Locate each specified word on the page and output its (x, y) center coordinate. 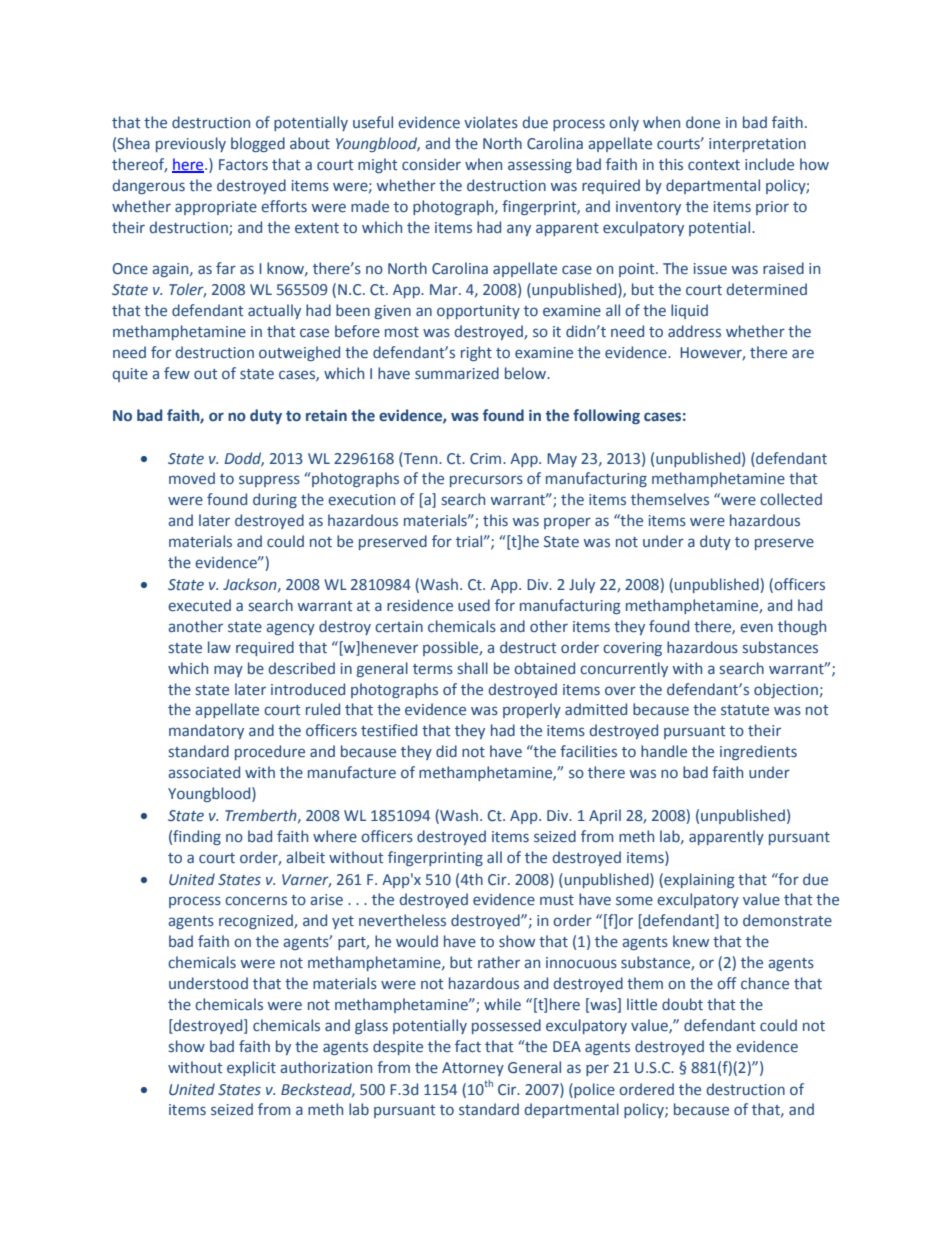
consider (431, 164)
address (694, 331)
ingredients (758, 752)
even (756, 628)
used (474, 605)
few (177, 373)
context (714, 165)
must (557, 900)
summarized (457, 373)
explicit (251, 1068)
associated (204, 772)
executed (199, 605)
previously (191, 144)
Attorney (473, 1069)
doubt (682, 1004)
